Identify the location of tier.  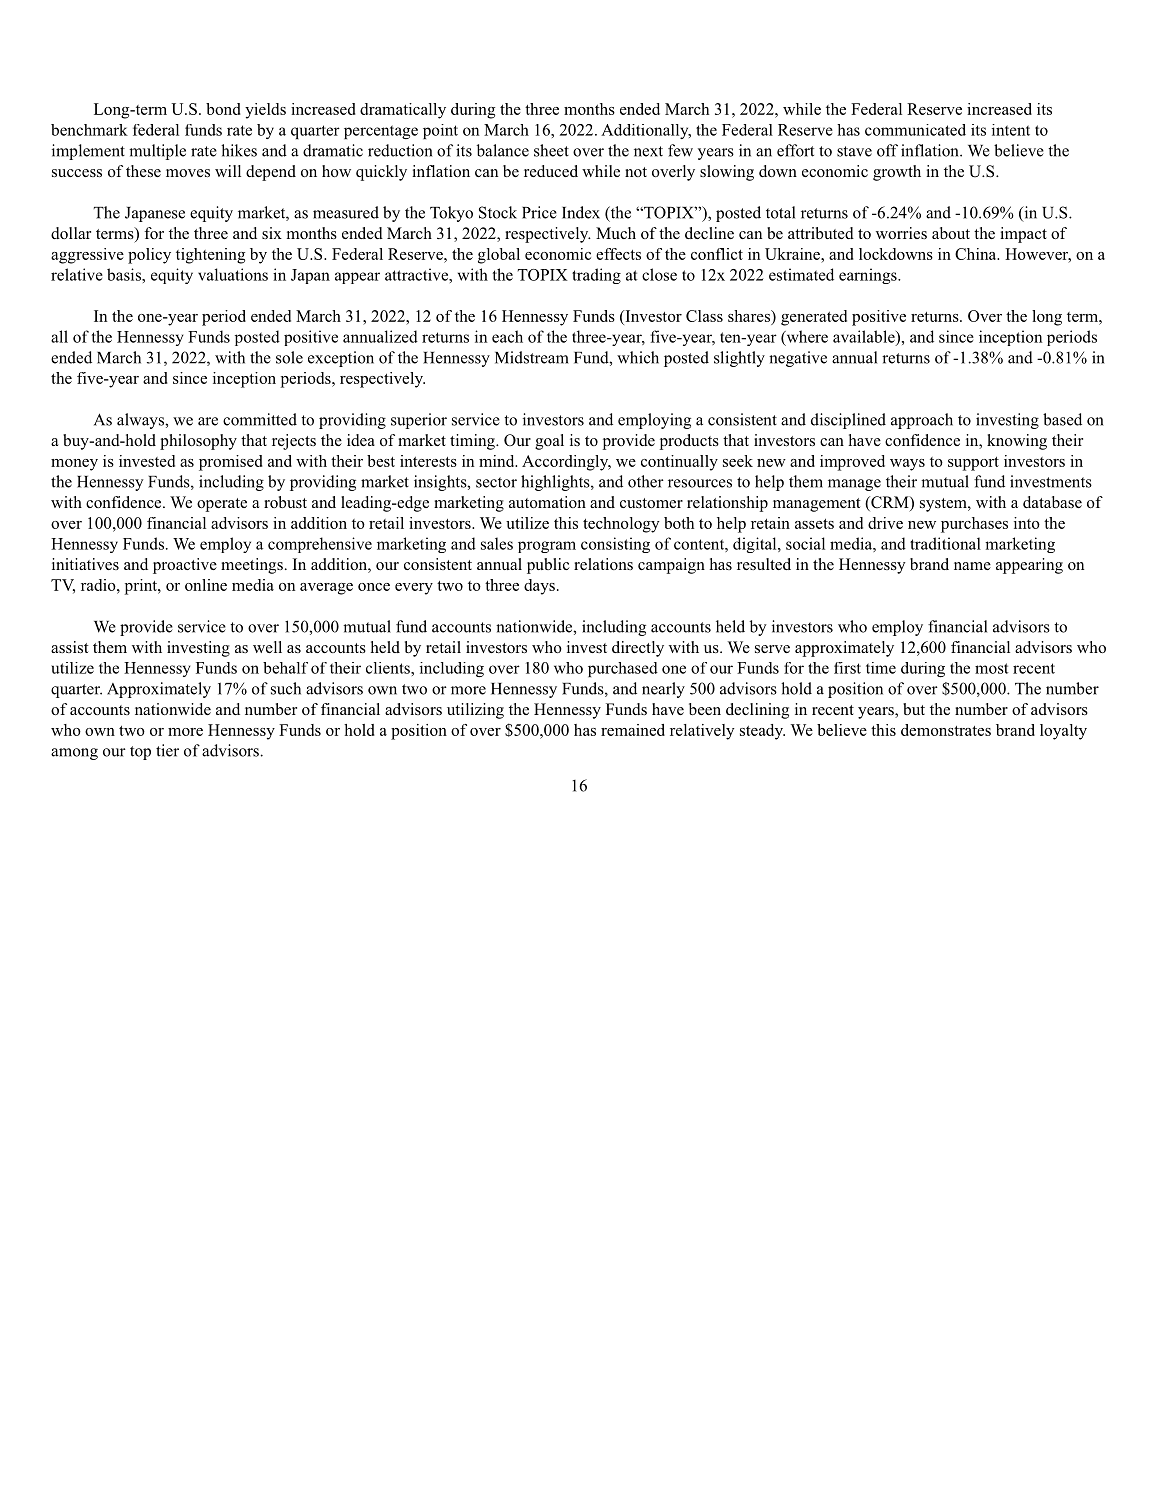
(167, 750).
